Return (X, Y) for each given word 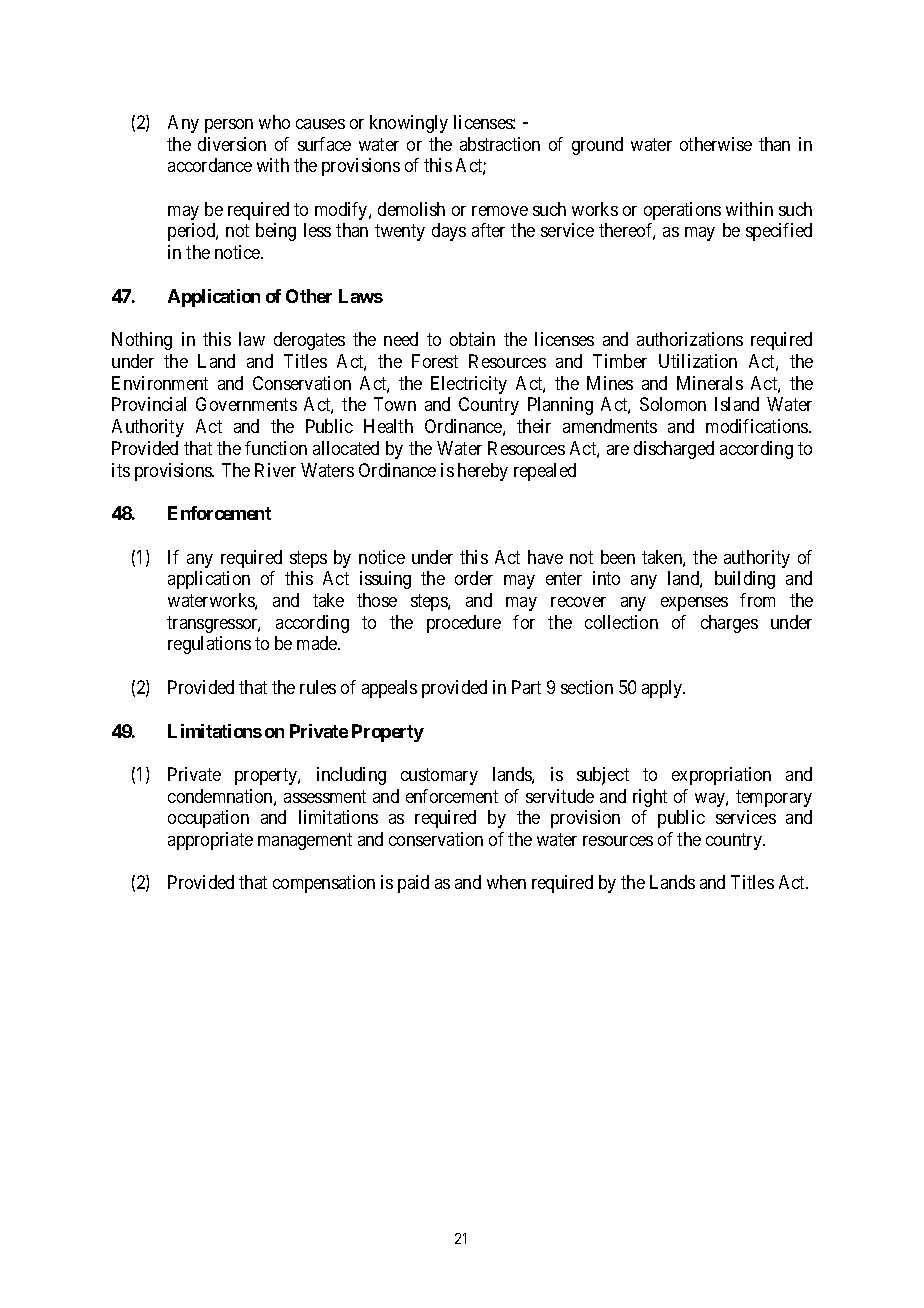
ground (597, 146)
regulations (209, 645)
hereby (483, 472)
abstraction (500, 144)
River (275, 470)
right (650, 798)
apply (663, 689)
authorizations (690, 339)
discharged (674, 450)
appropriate (210, 841)
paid (413, 884)
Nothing (142, 341)
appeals (389, 689)
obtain (472, 339)
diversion (232, 144)
